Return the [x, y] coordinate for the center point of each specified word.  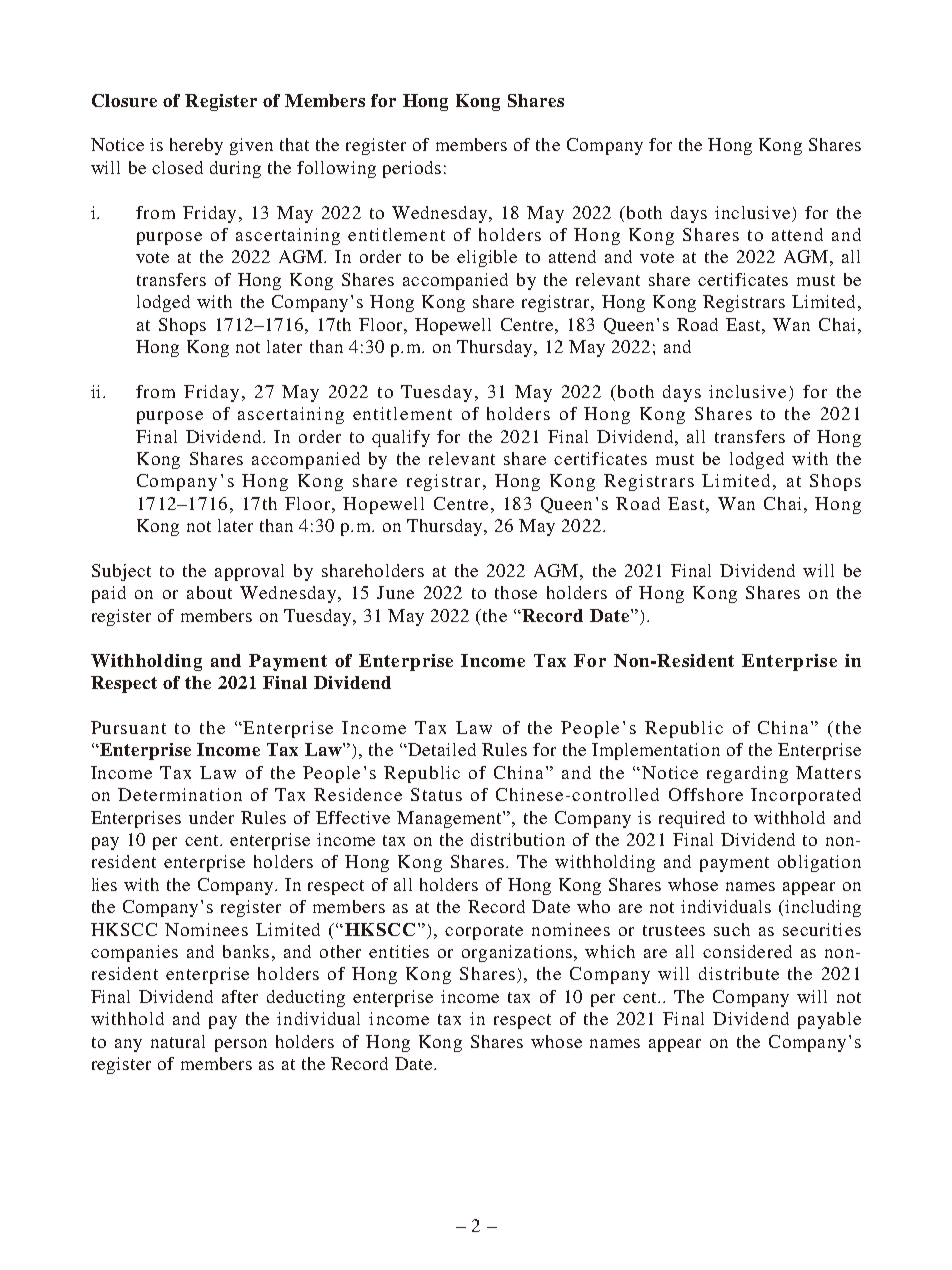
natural [178, 1041]
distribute [739, 973]
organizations [518, 953]
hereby [196, 146]
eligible [487, 258]
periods [412, 169]
